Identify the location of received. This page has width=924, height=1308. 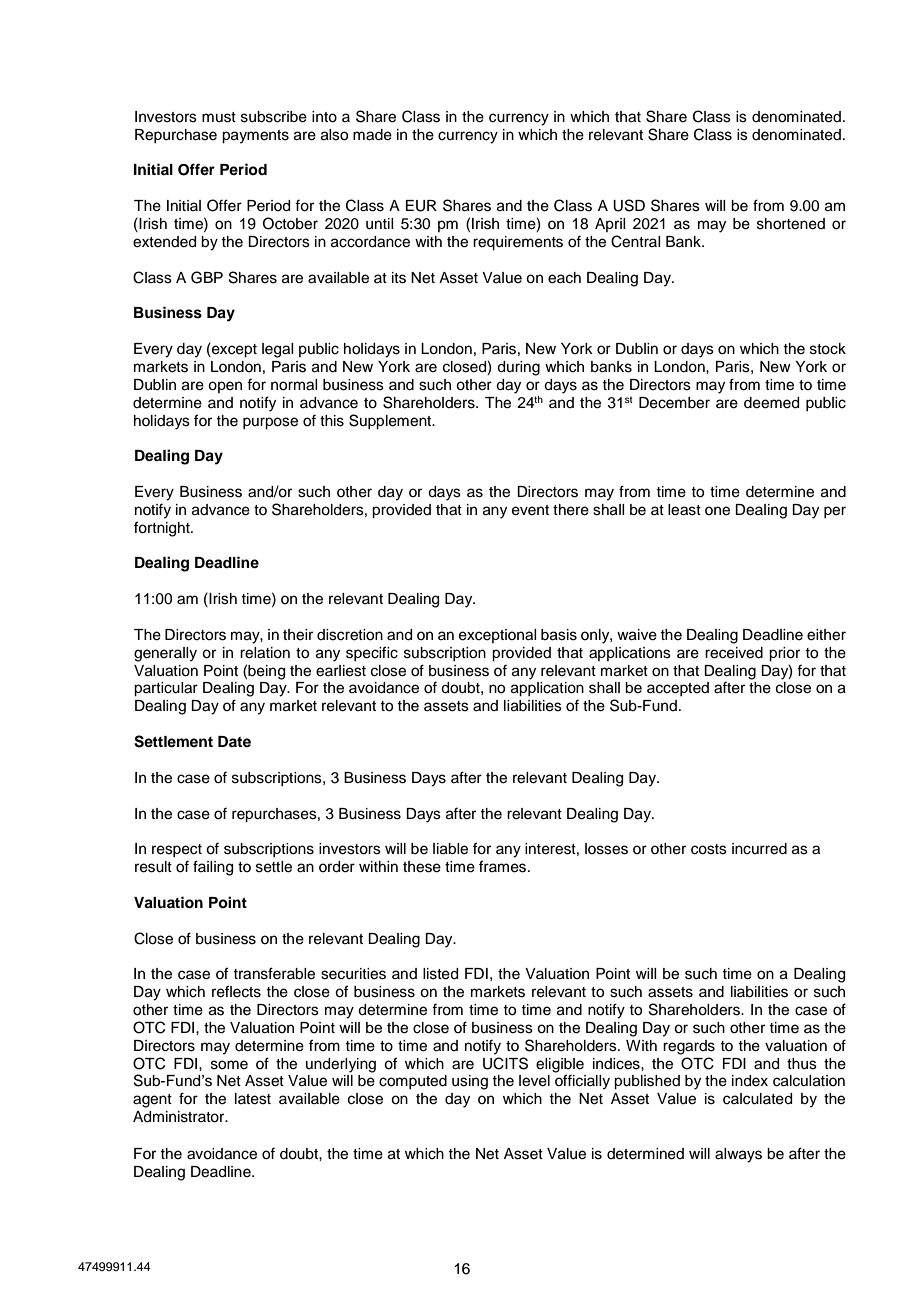
(734, 653).
